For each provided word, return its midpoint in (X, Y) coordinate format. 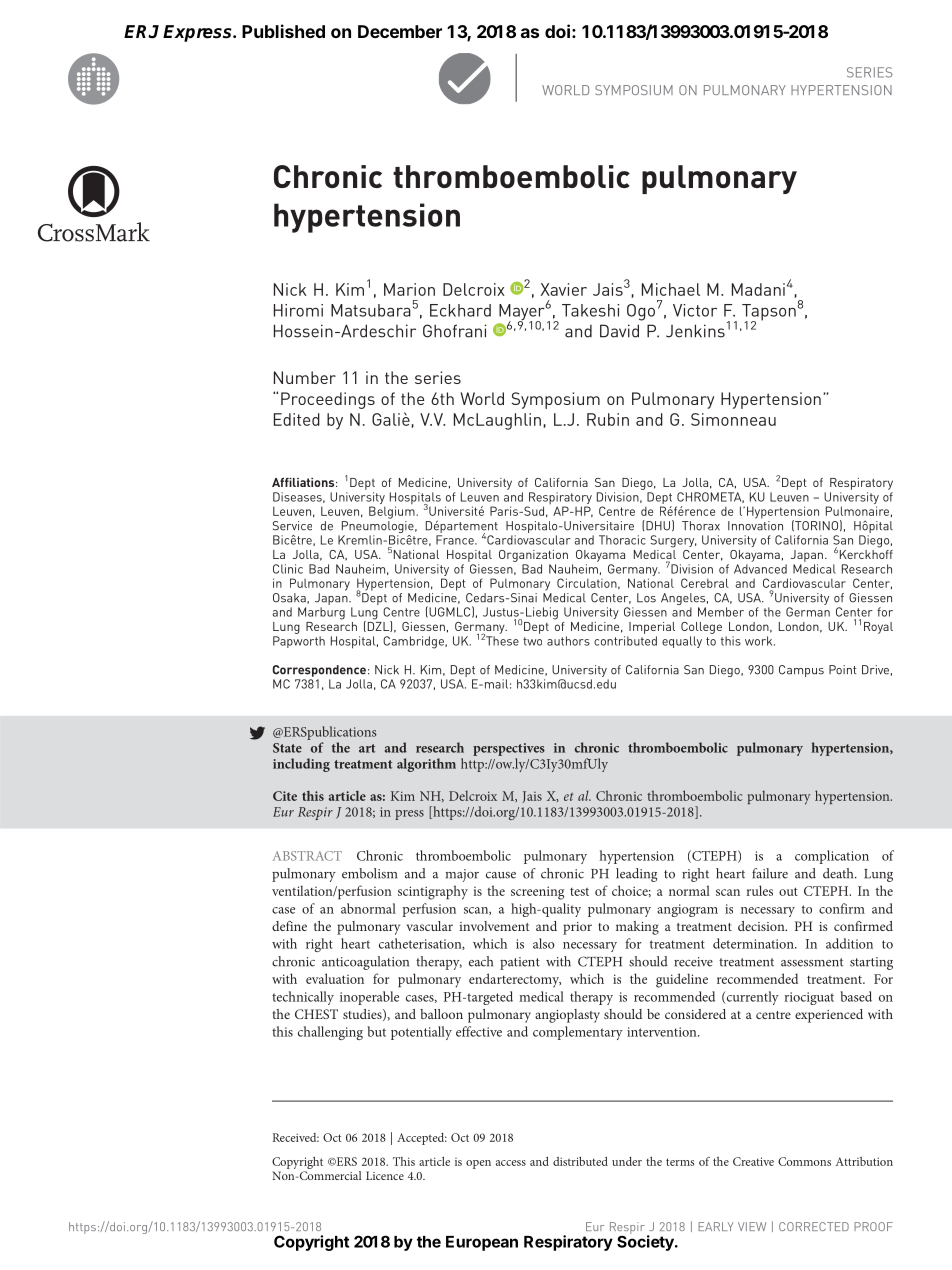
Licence (385, 1175)
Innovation (755, 526)
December (400, 31)
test (579, 892)
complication (832, 857)
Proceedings (328, 400)
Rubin (608, 419)
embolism (369, 873)
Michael (671, 289)
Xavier (564, 289)
